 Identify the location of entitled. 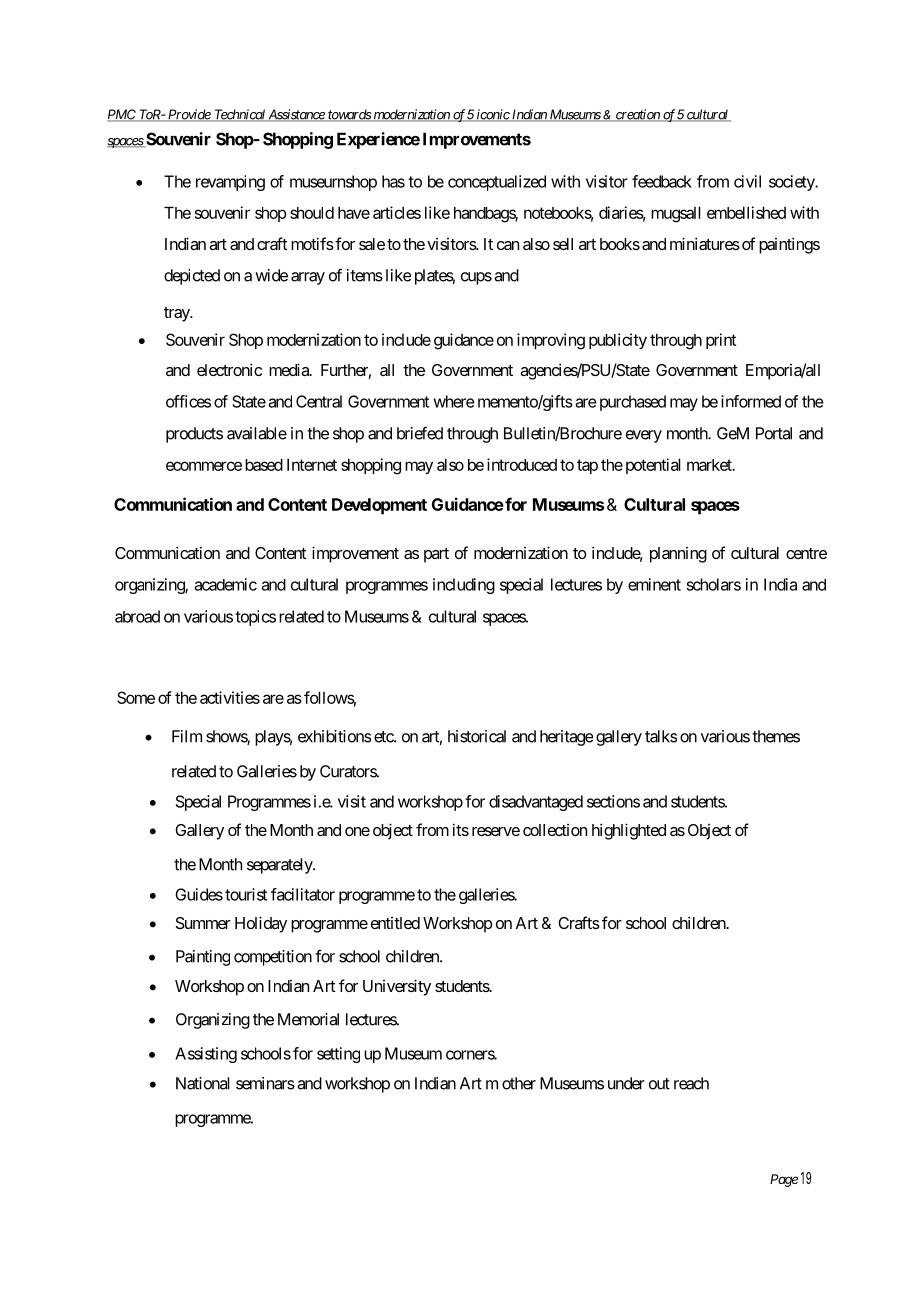
(395, 923).
